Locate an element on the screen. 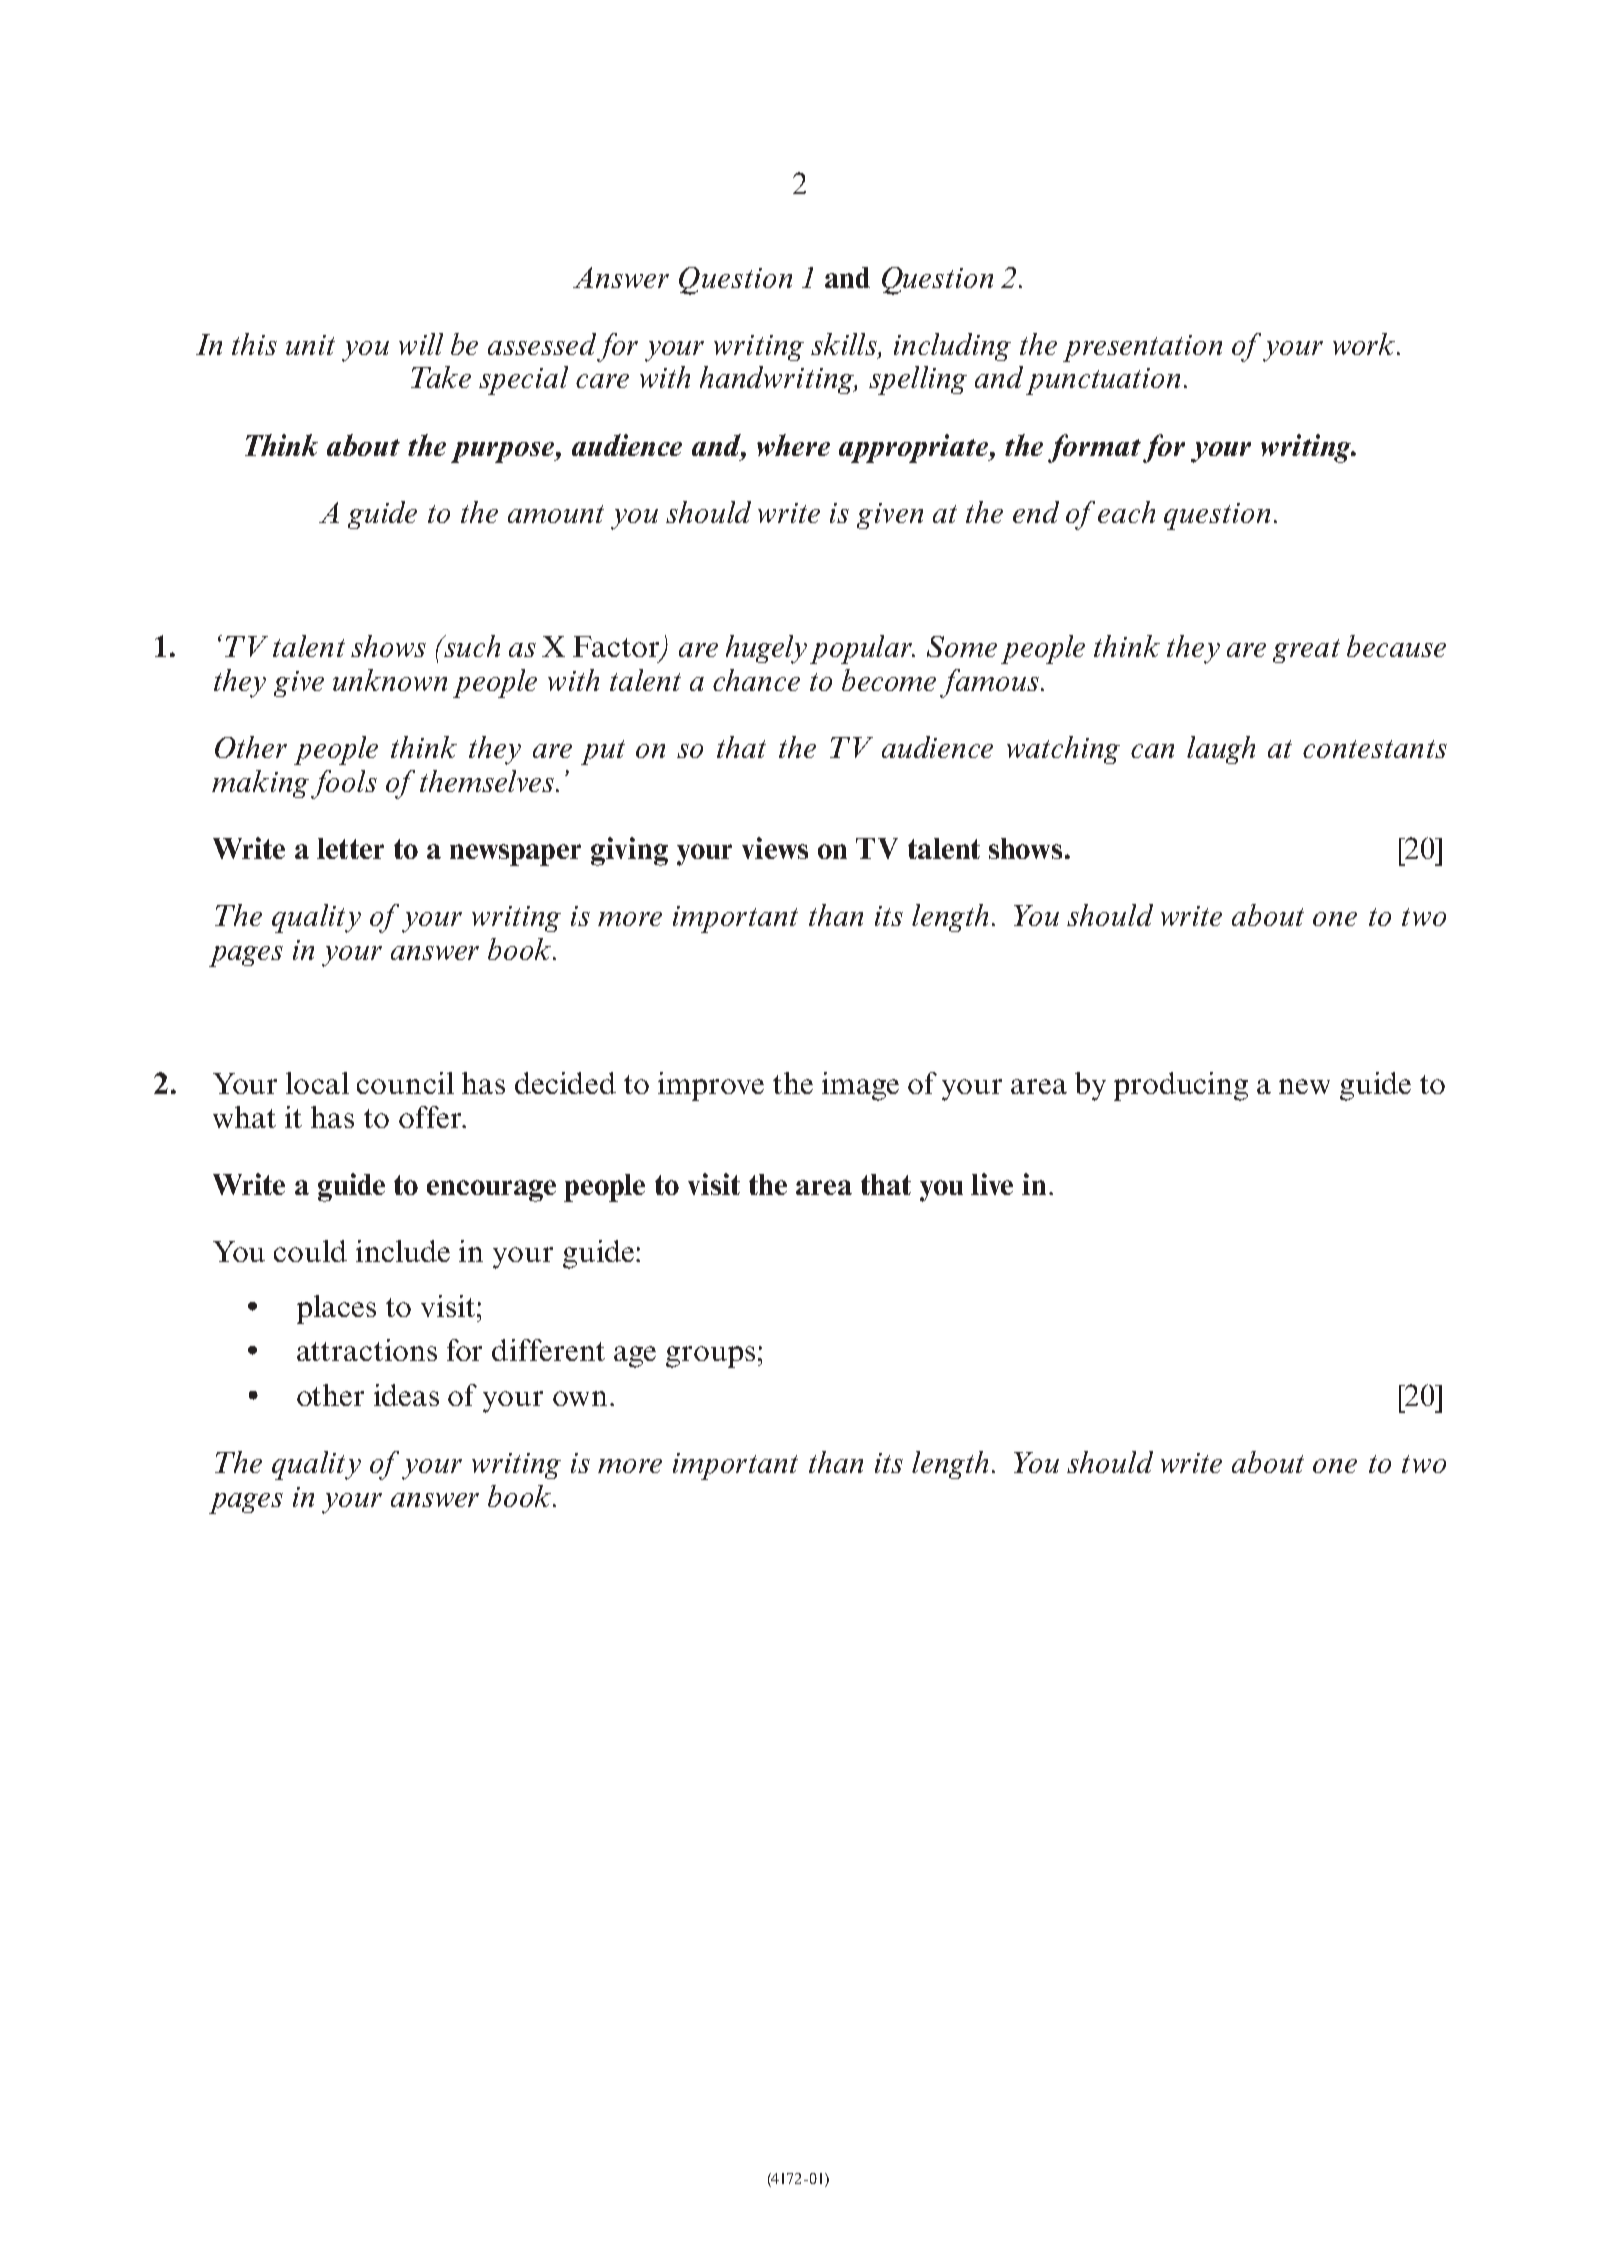  unknown is located at coordinates (390, 680).
